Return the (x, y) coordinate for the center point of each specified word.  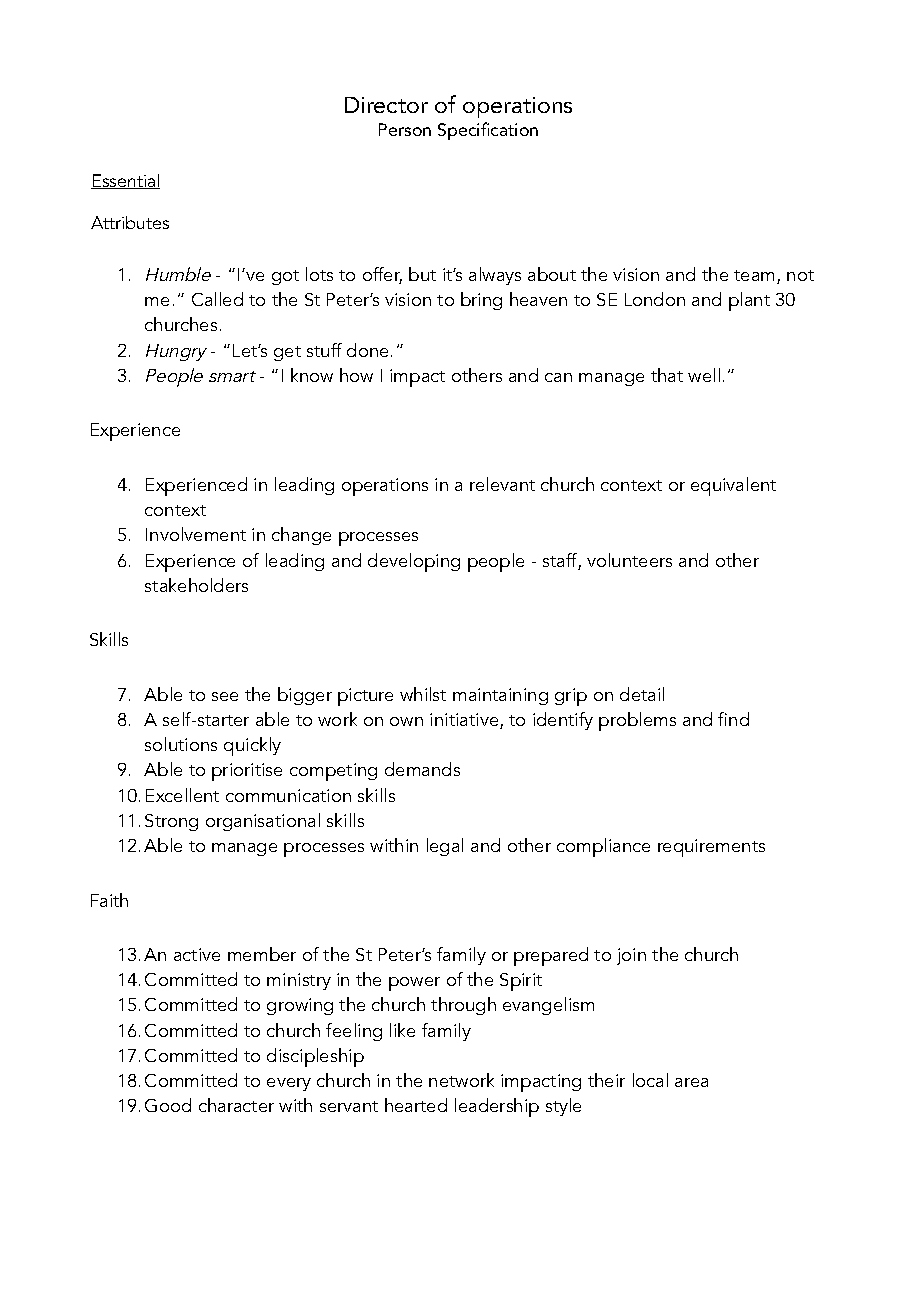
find (733, 719)
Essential (125, 181)
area (691, 1082)
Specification (488, 131)
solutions (181, 744)
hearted (416, 1105)
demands (422, 769)
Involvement (196, 534)
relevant (502, 484)
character (236, 1105)
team (754, 275)
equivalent (733, 486)
